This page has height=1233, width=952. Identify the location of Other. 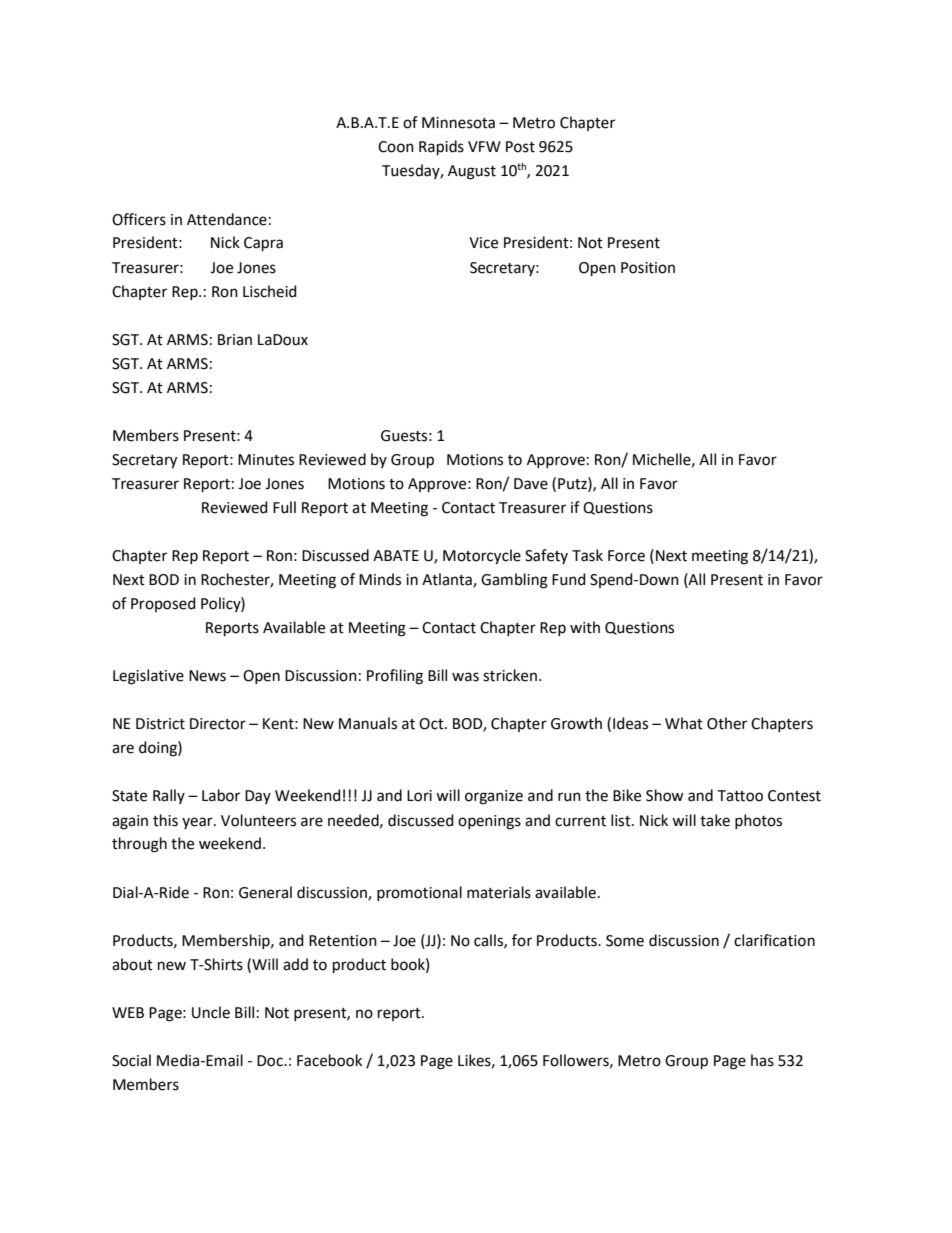
(727, 723).
